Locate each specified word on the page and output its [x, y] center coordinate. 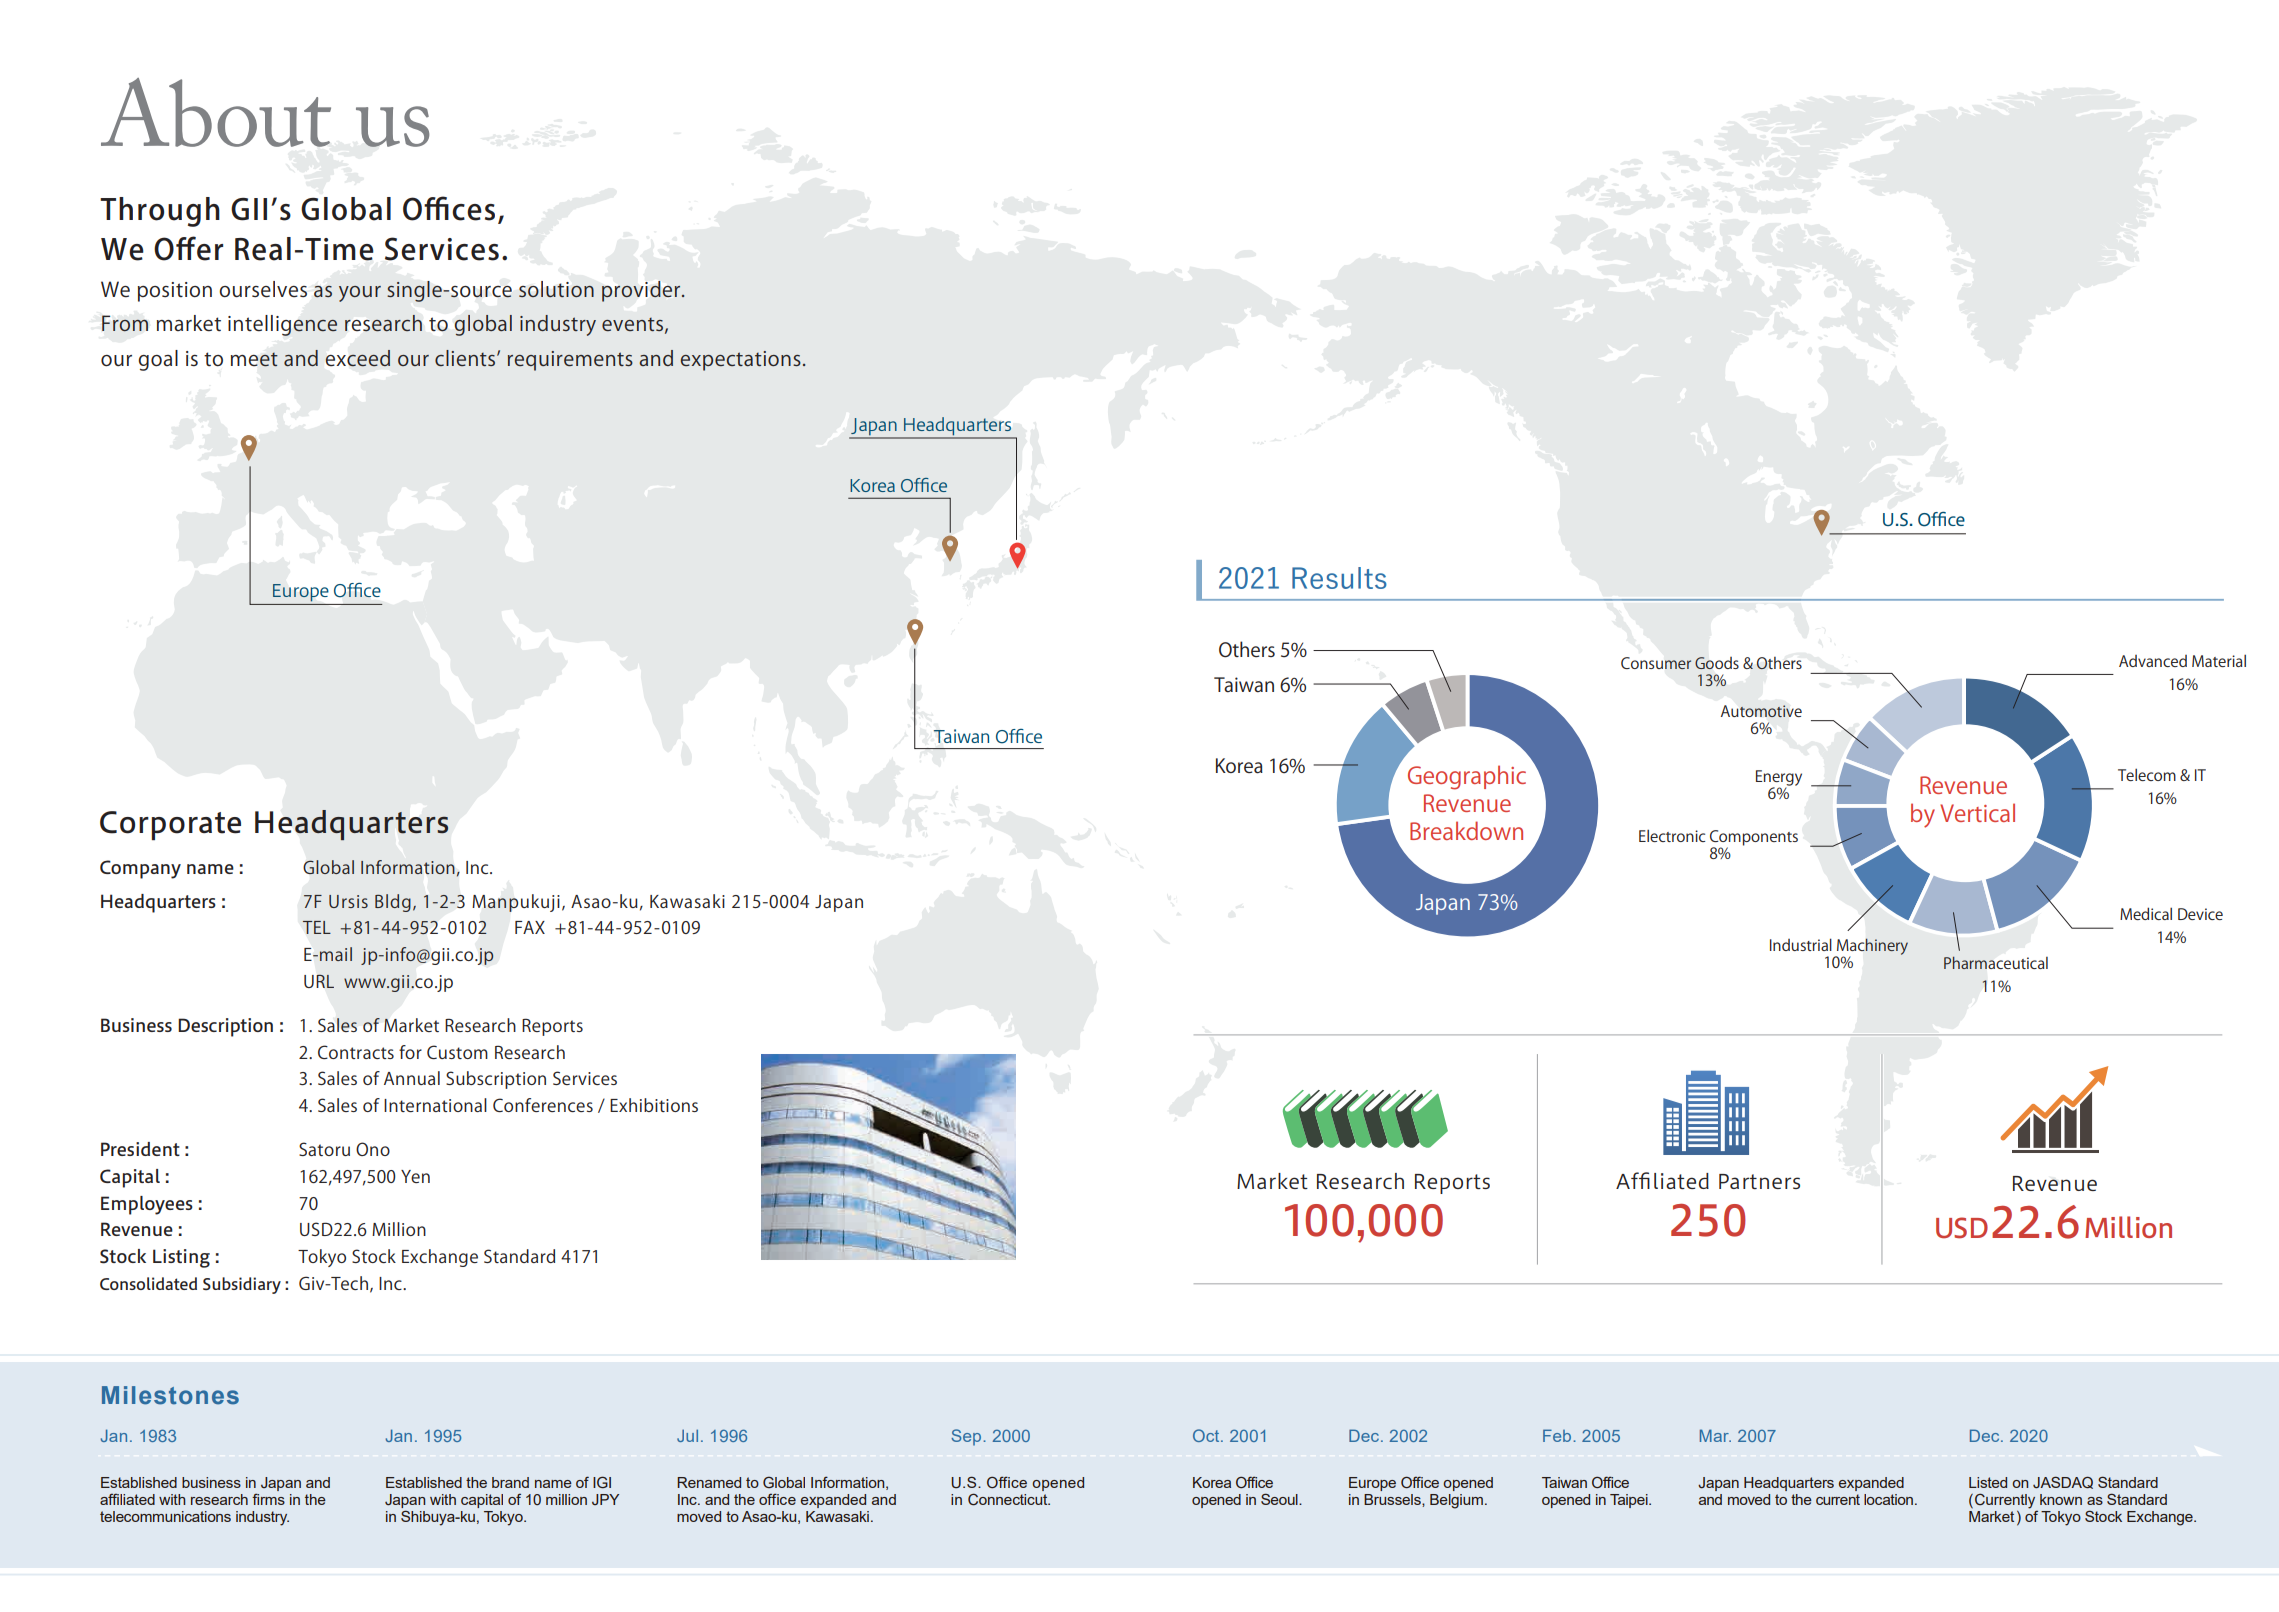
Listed [1988, 1482]
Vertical [1977, 812]
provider [642, 291]
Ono [373, 1149]
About [216, 112]
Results [1339, 578]
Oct [1207, 1435]
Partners [1759, 1181]
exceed [358, 358]
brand [510, 1482]
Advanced [2153, 661]
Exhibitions [654, 1105]
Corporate [170, 826]
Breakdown [1466, 830]
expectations [741, 361]
